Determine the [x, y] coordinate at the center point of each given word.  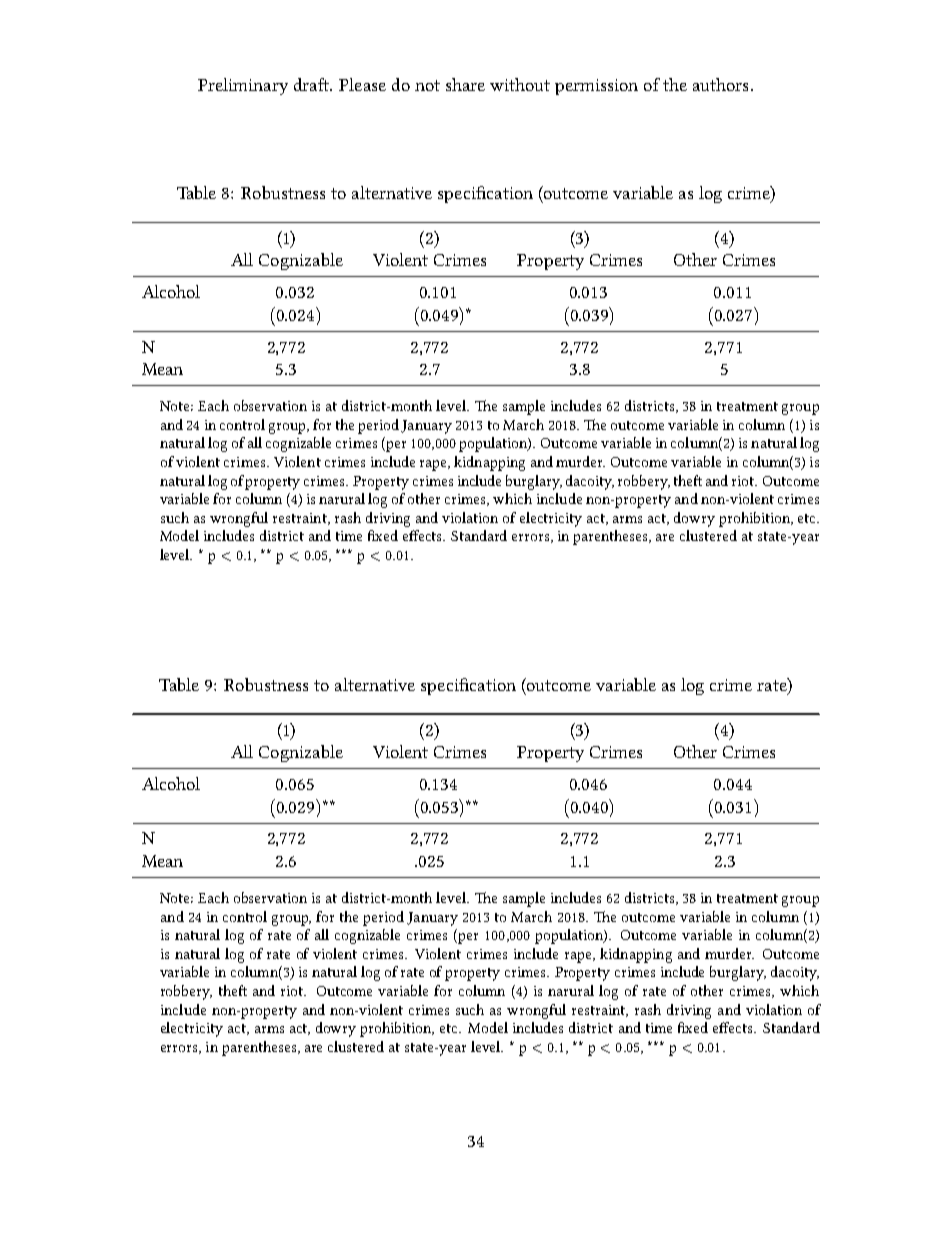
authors [720, 84]
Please [362, 84]
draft [312, 84]
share [465, 84]
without [520, 84]
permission [596, 87]
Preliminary [243, 86]
